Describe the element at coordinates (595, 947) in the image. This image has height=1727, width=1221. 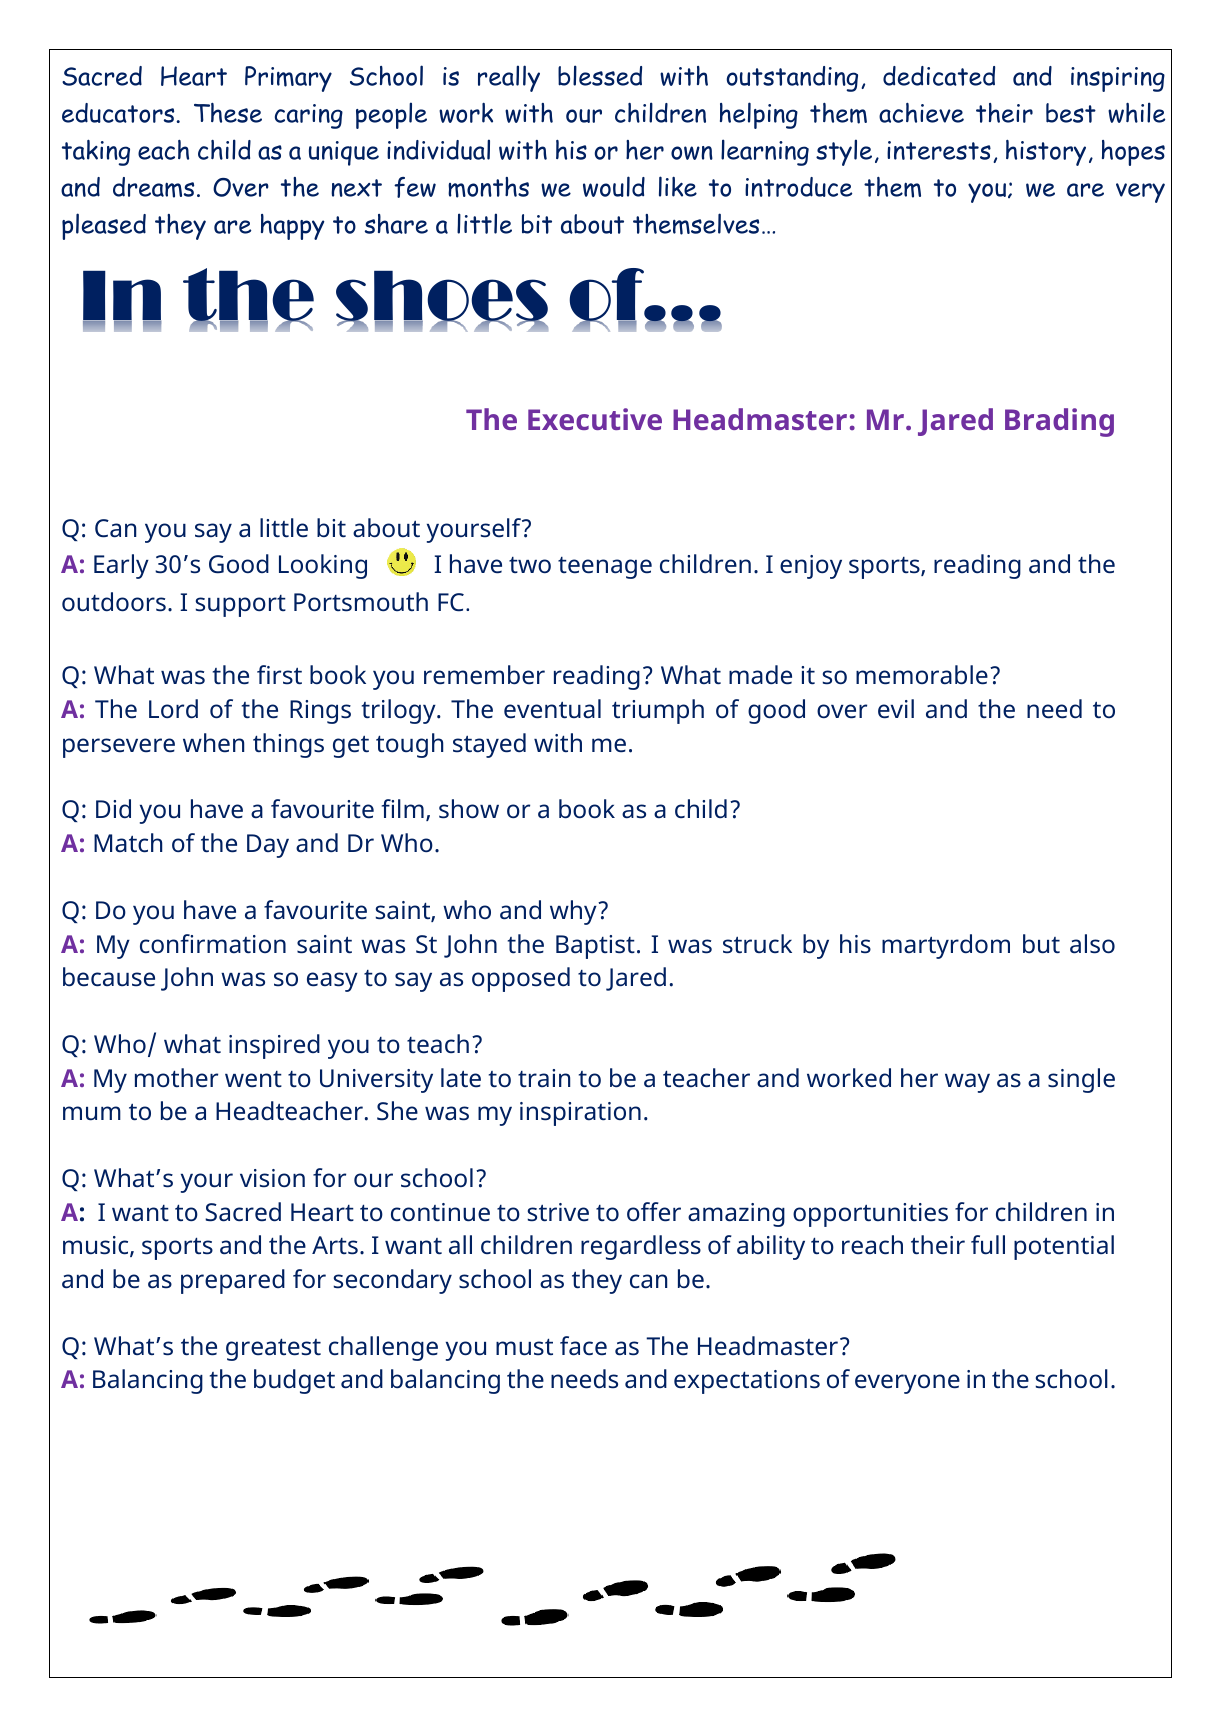
I see `Baptist` at that location.
